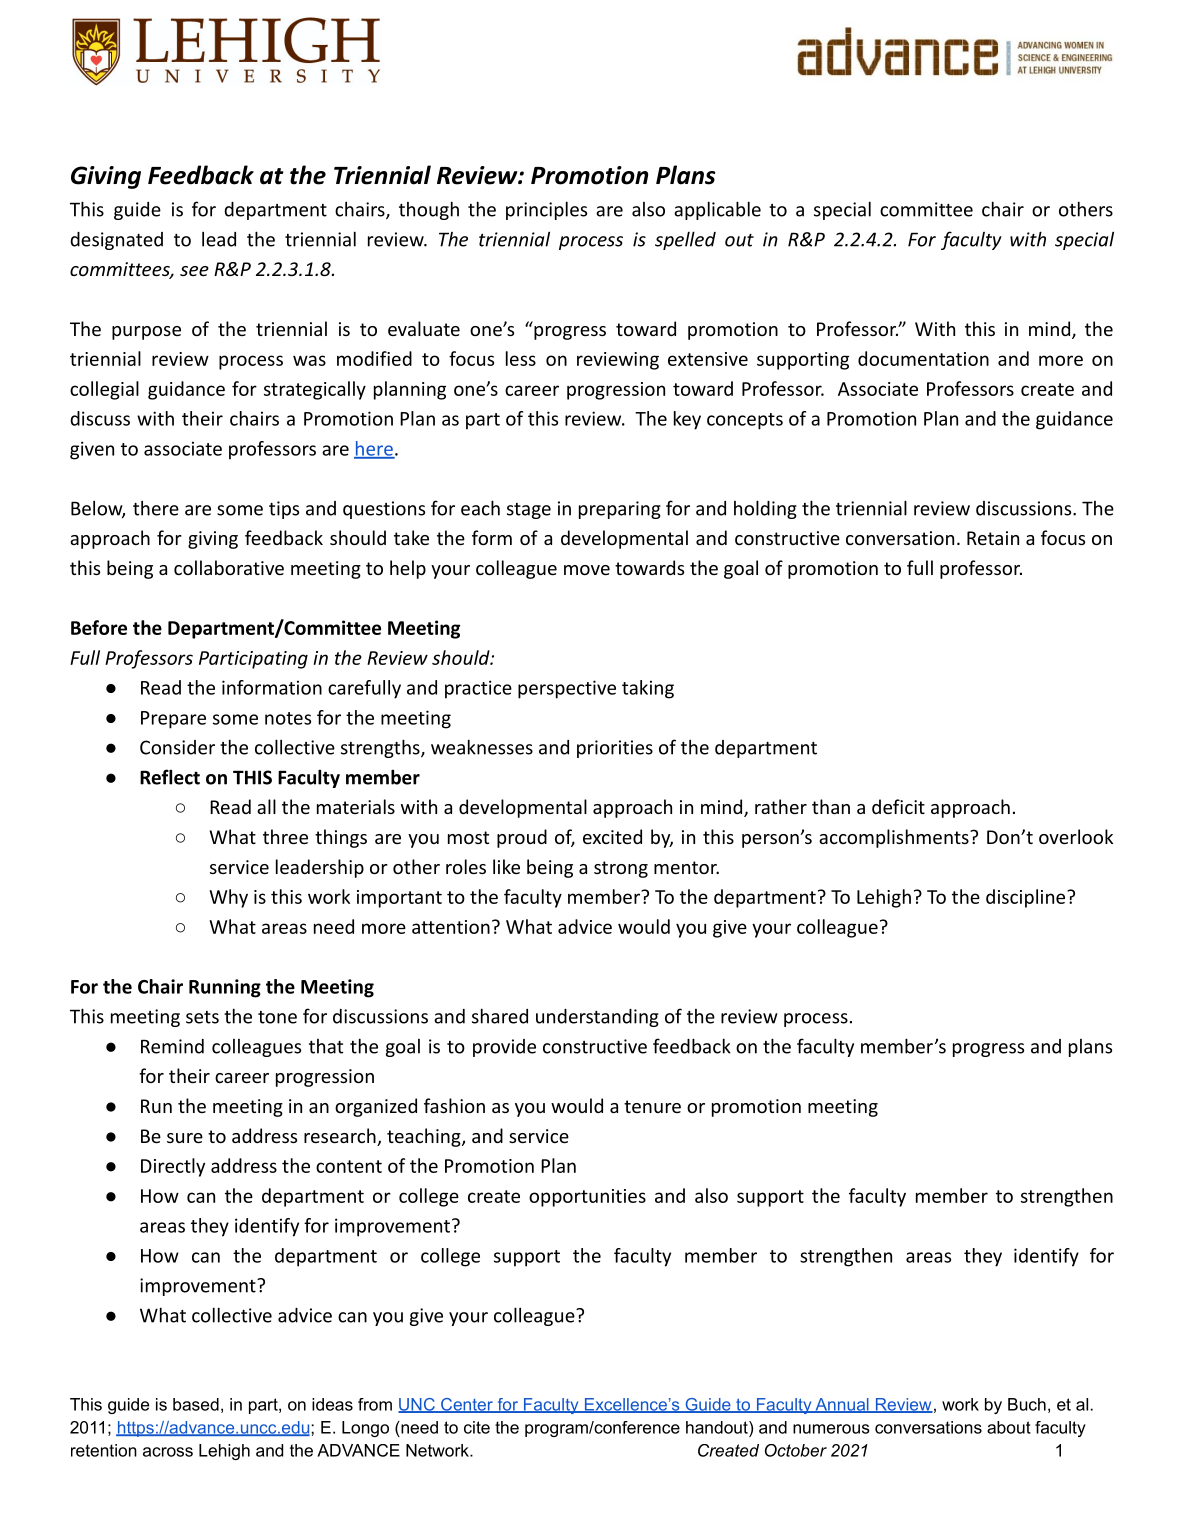 The height and width of the document is (1533, 1184). Describe the element at coordinates (467, 1405) in the document. I see `Center` at that location.
